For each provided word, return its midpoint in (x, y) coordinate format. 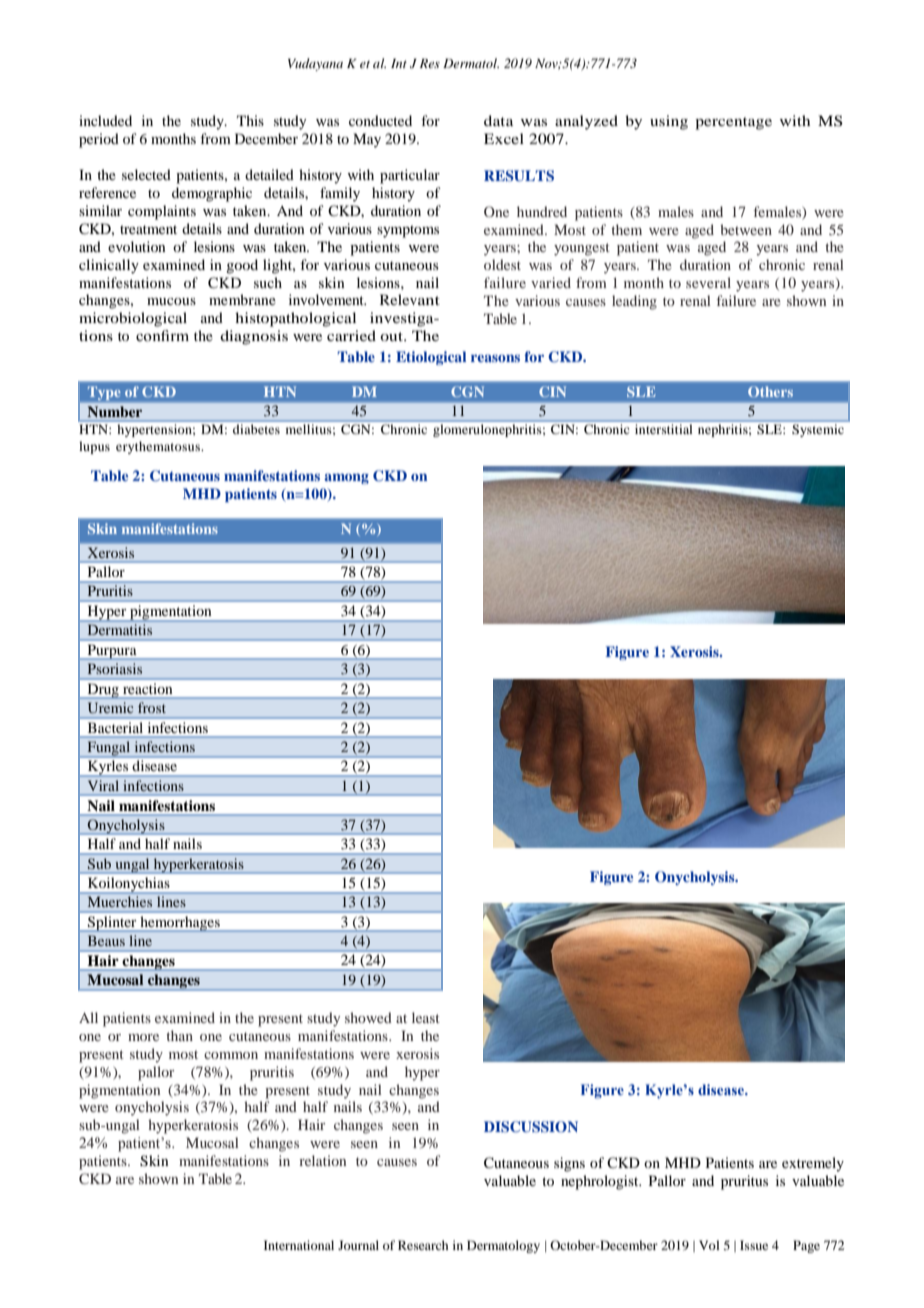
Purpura (112, 652)
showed (368, 1017)
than (179, 1035)
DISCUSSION (531, 1127)
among (346, 478)
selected (146, 174)
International (299, 1245)
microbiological (133, 319)
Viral (103, 785)
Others (770, 391)
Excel (504, 138)
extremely (813, 1164)
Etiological (431, 358)
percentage (733, 123)
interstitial (663, 429)
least (426, 1017)
